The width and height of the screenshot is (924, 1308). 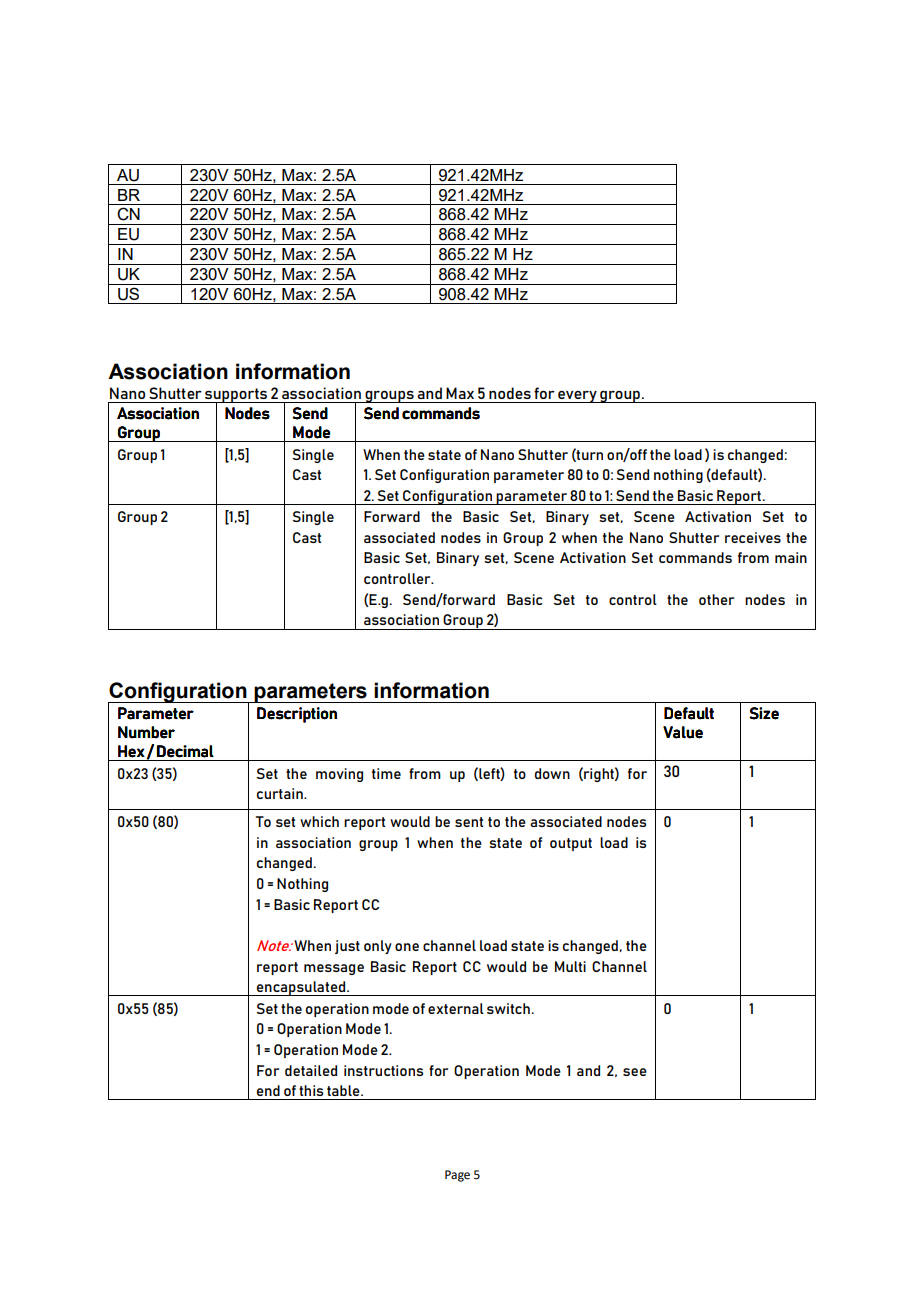 I want to click on see, so click(x=635, y=1072).
